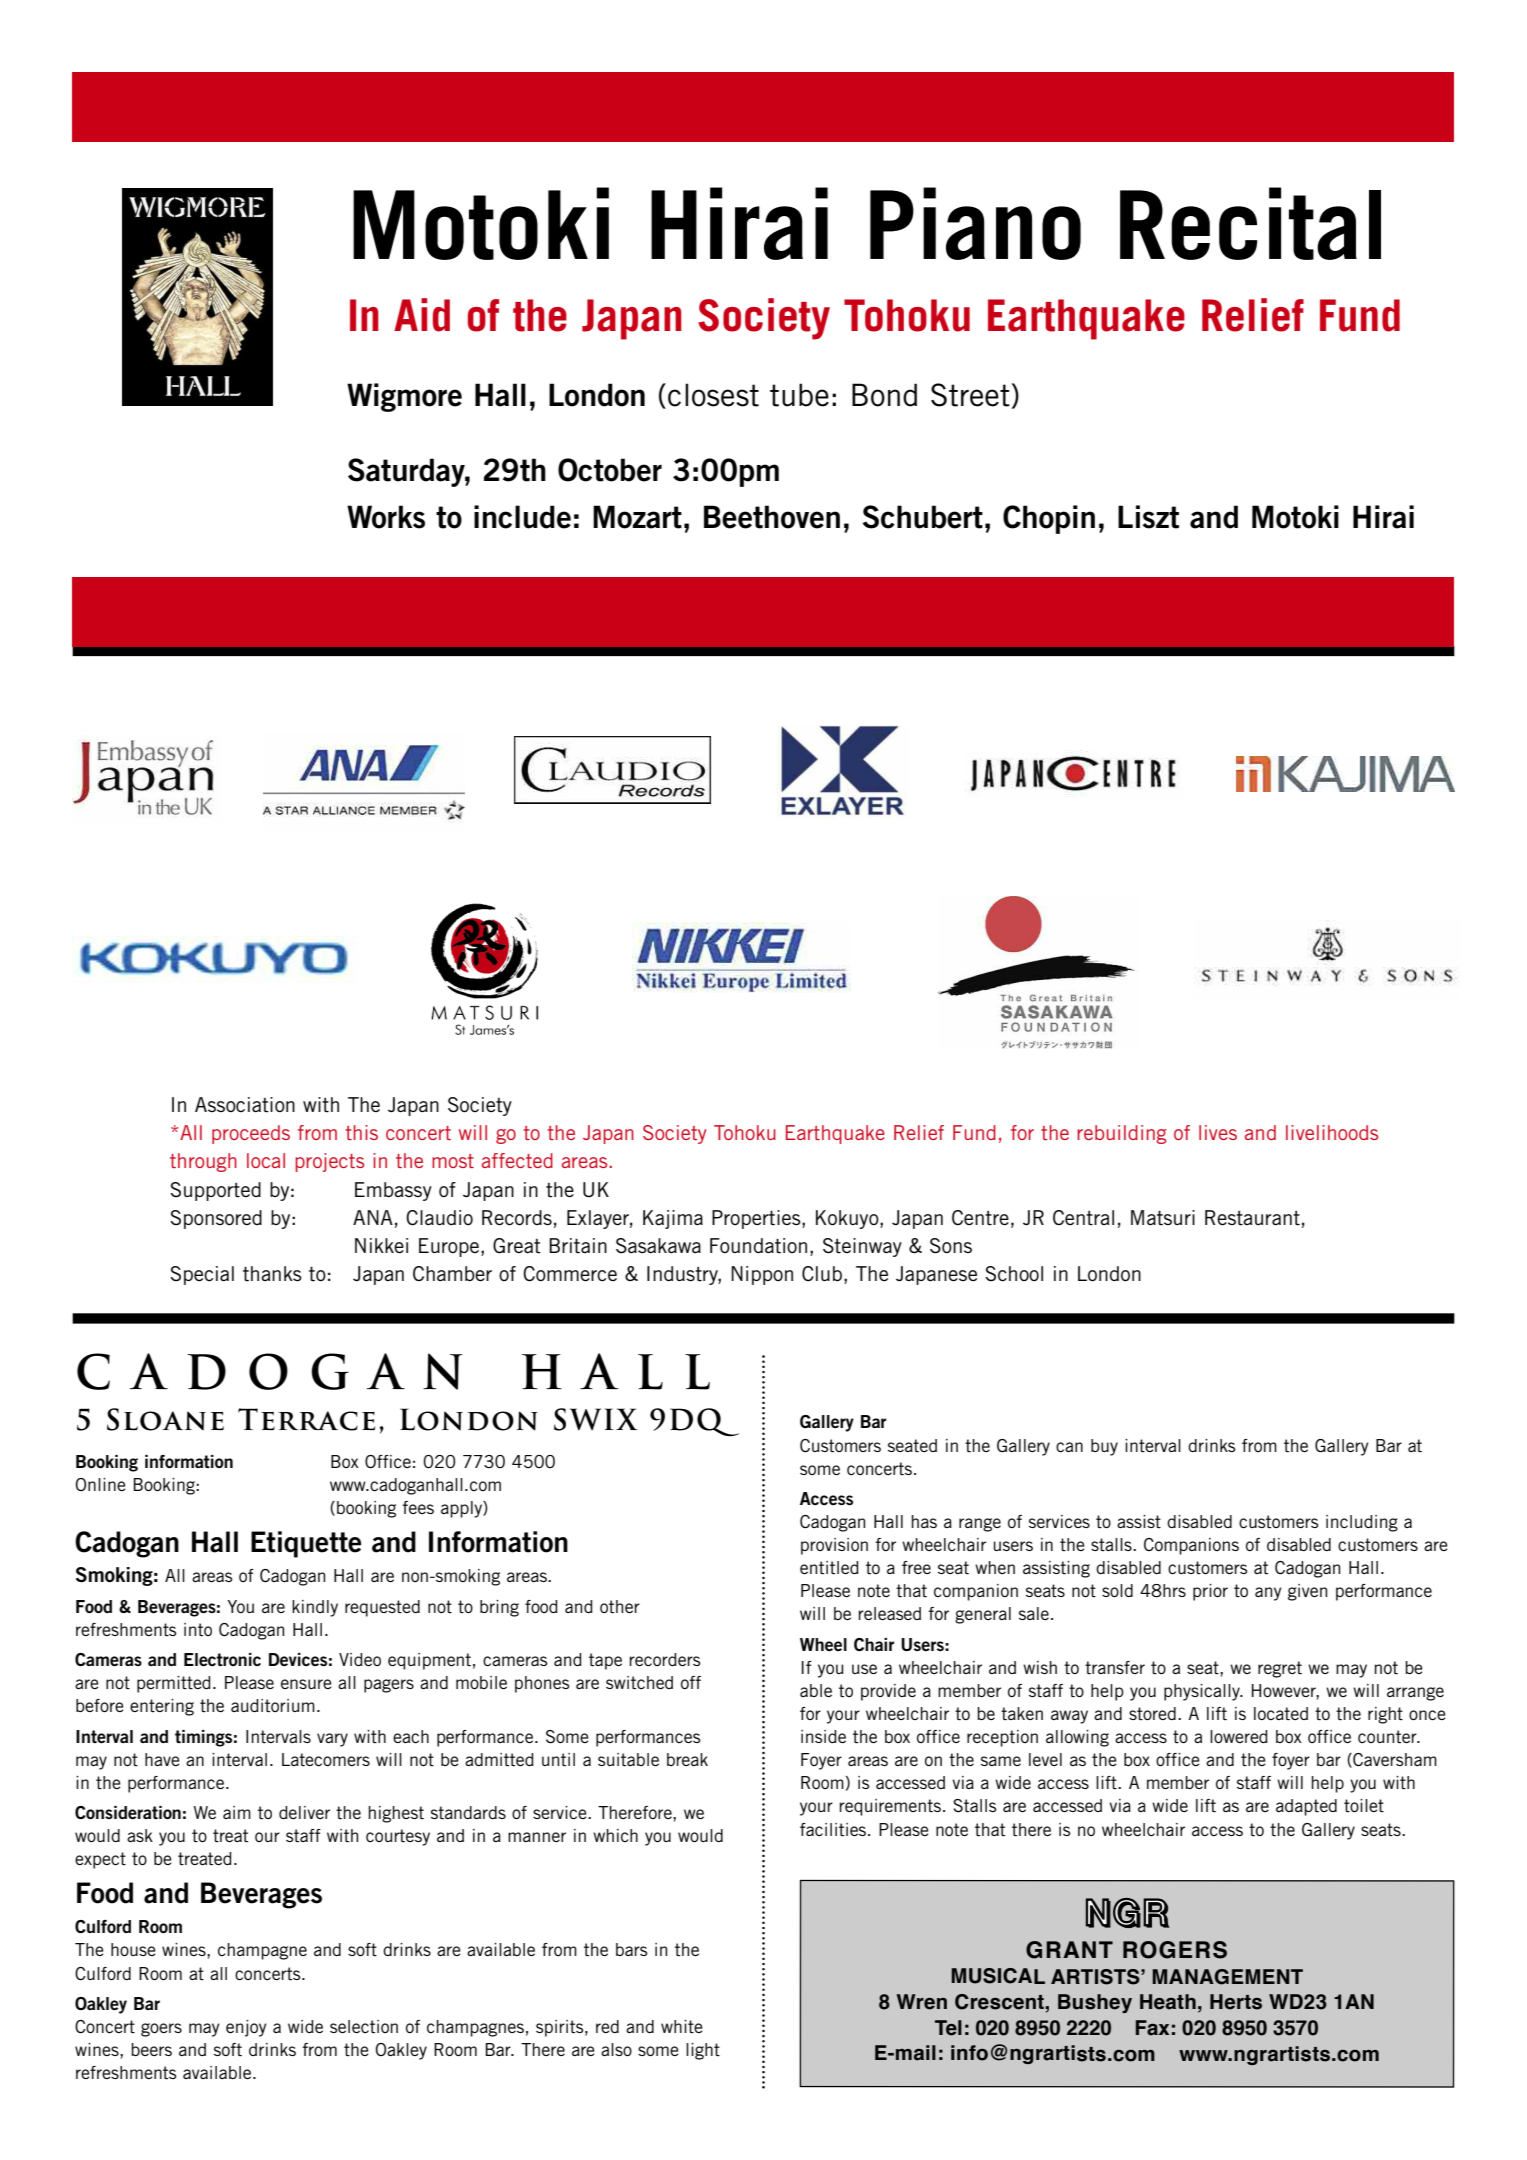 The image size is (1527, 2160). I want to click on proceeds, so click(251, 1134).
